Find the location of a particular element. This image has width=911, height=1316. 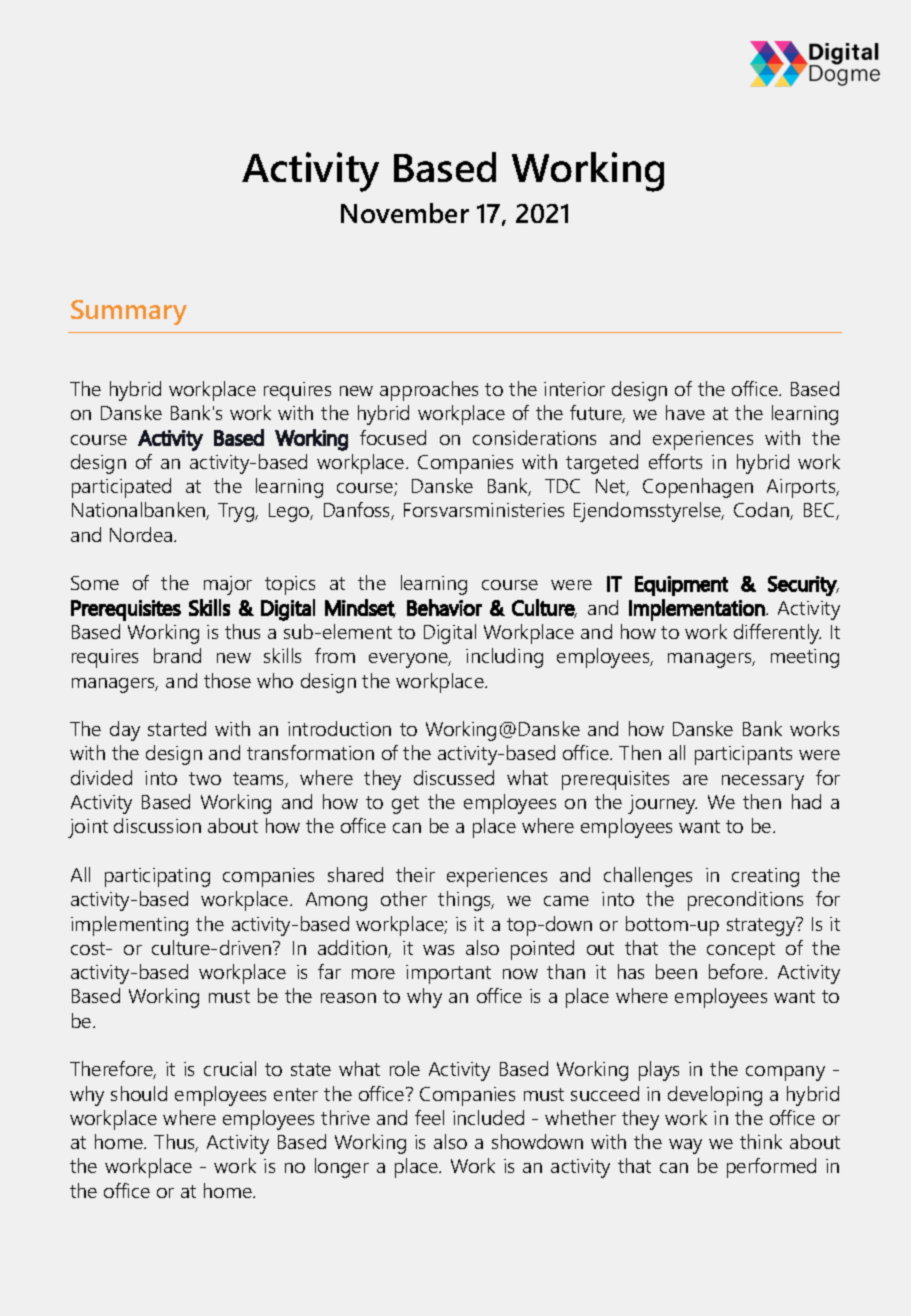

things is located at coordinates (466, 901).
